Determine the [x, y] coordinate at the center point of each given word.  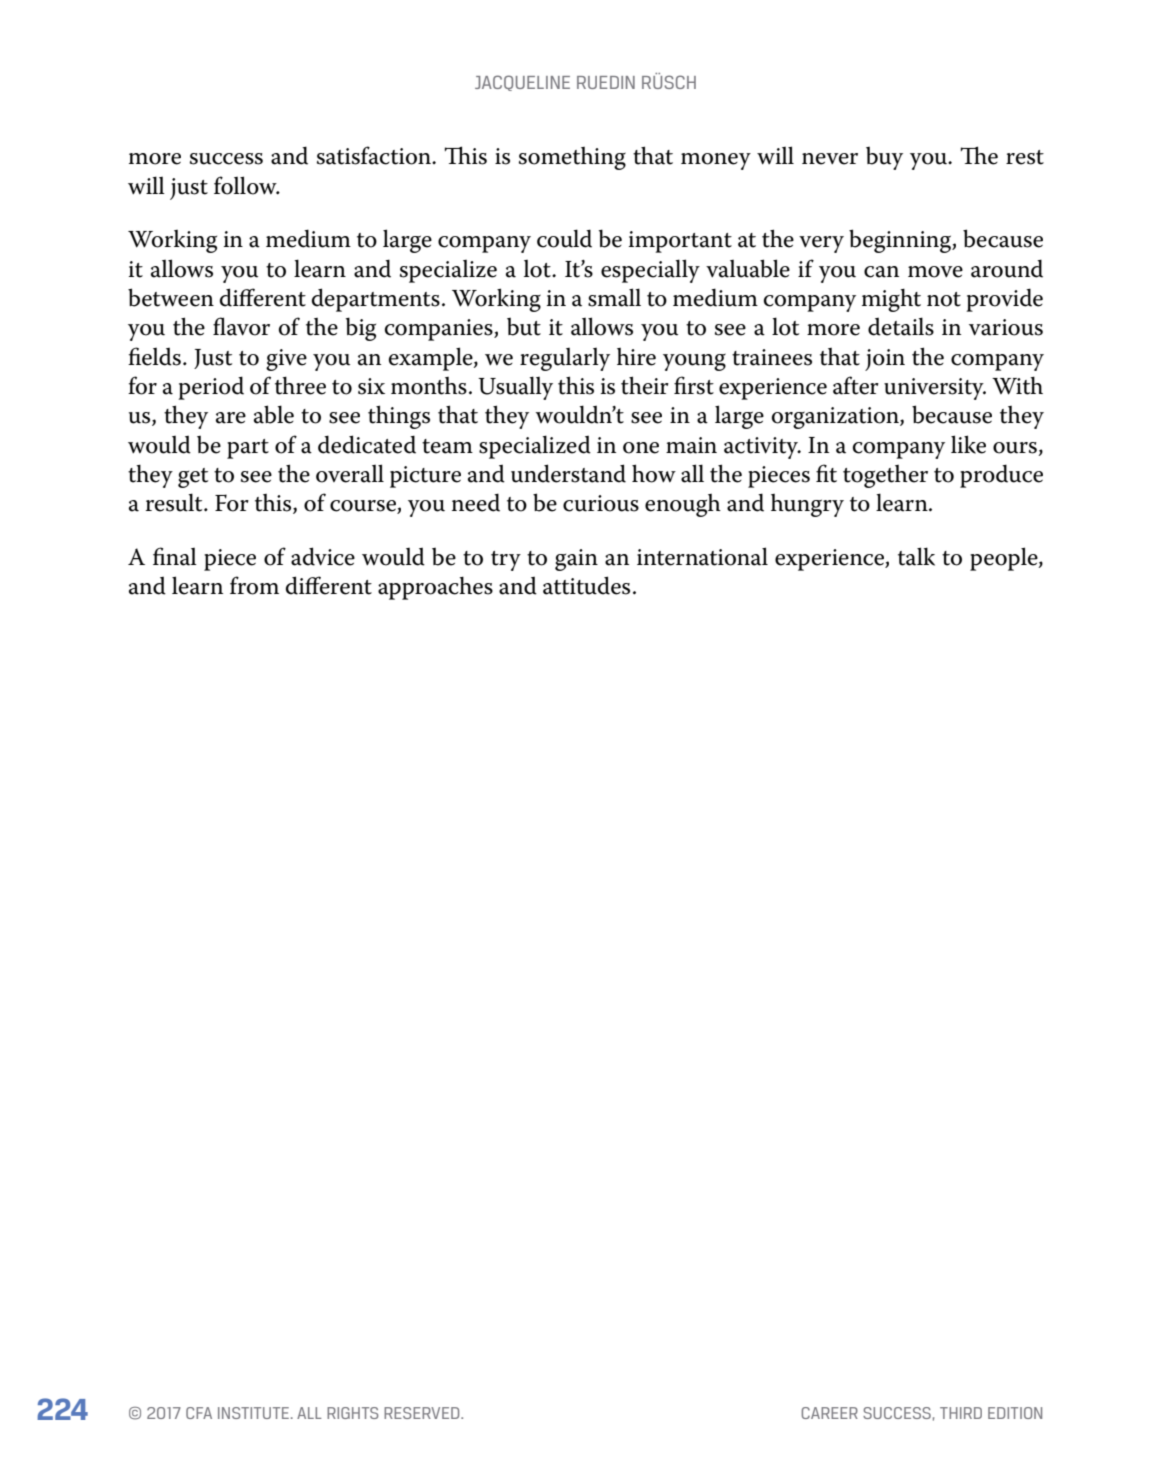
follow [246, 185]
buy [884, 158]
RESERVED [423, 1413]
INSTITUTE [253, 1413]
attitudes [586, 585]
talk [916, 556]
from [254, 585]
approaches [435, 588]
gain [576, 560]
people [1005, 559]
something [572, 158]
